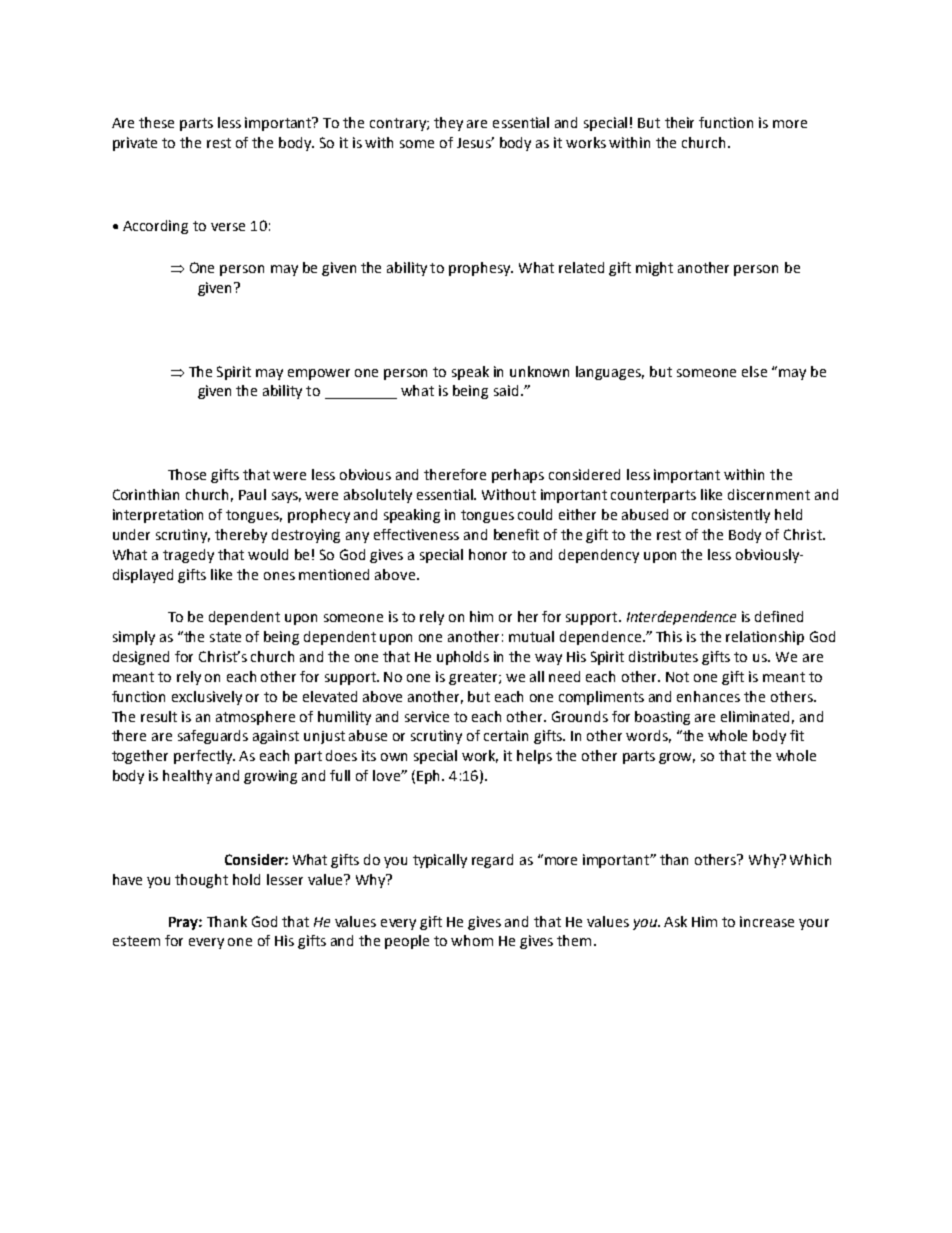 Image resolution: width=952 pixels, height=1233 pixels. Describe the element at coordinates (448, 124) in the screenshot. I see `they` at that location.
